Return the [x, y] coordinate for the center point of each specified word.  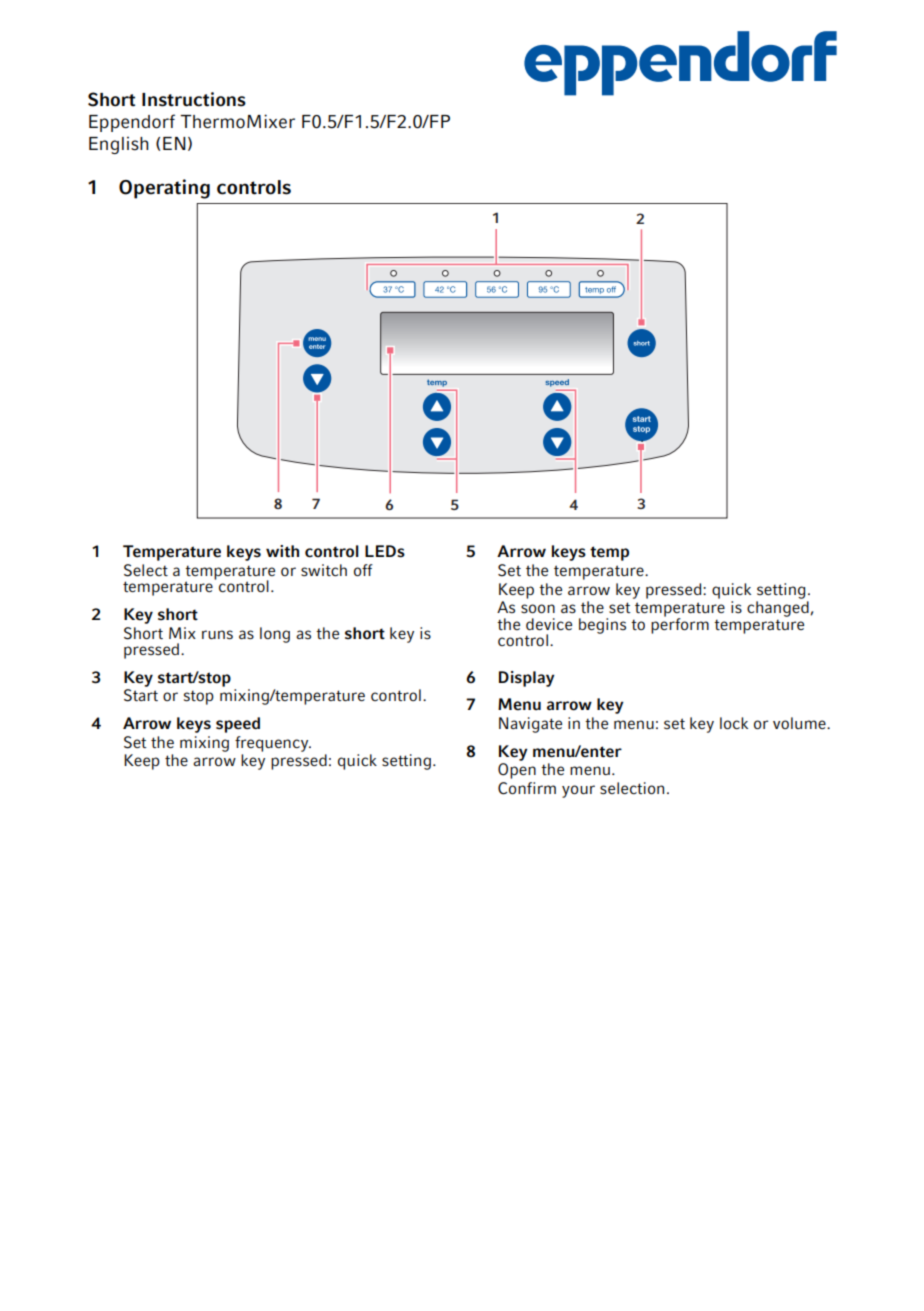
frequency [273, 744]
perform [680, 625]
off [363, 570]
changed [779, 609]
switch [324, 570]
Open [517, 771]
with [282, 551]
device [549, 624]
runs [217, 635]
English [119, 145]
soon [538, 608]
